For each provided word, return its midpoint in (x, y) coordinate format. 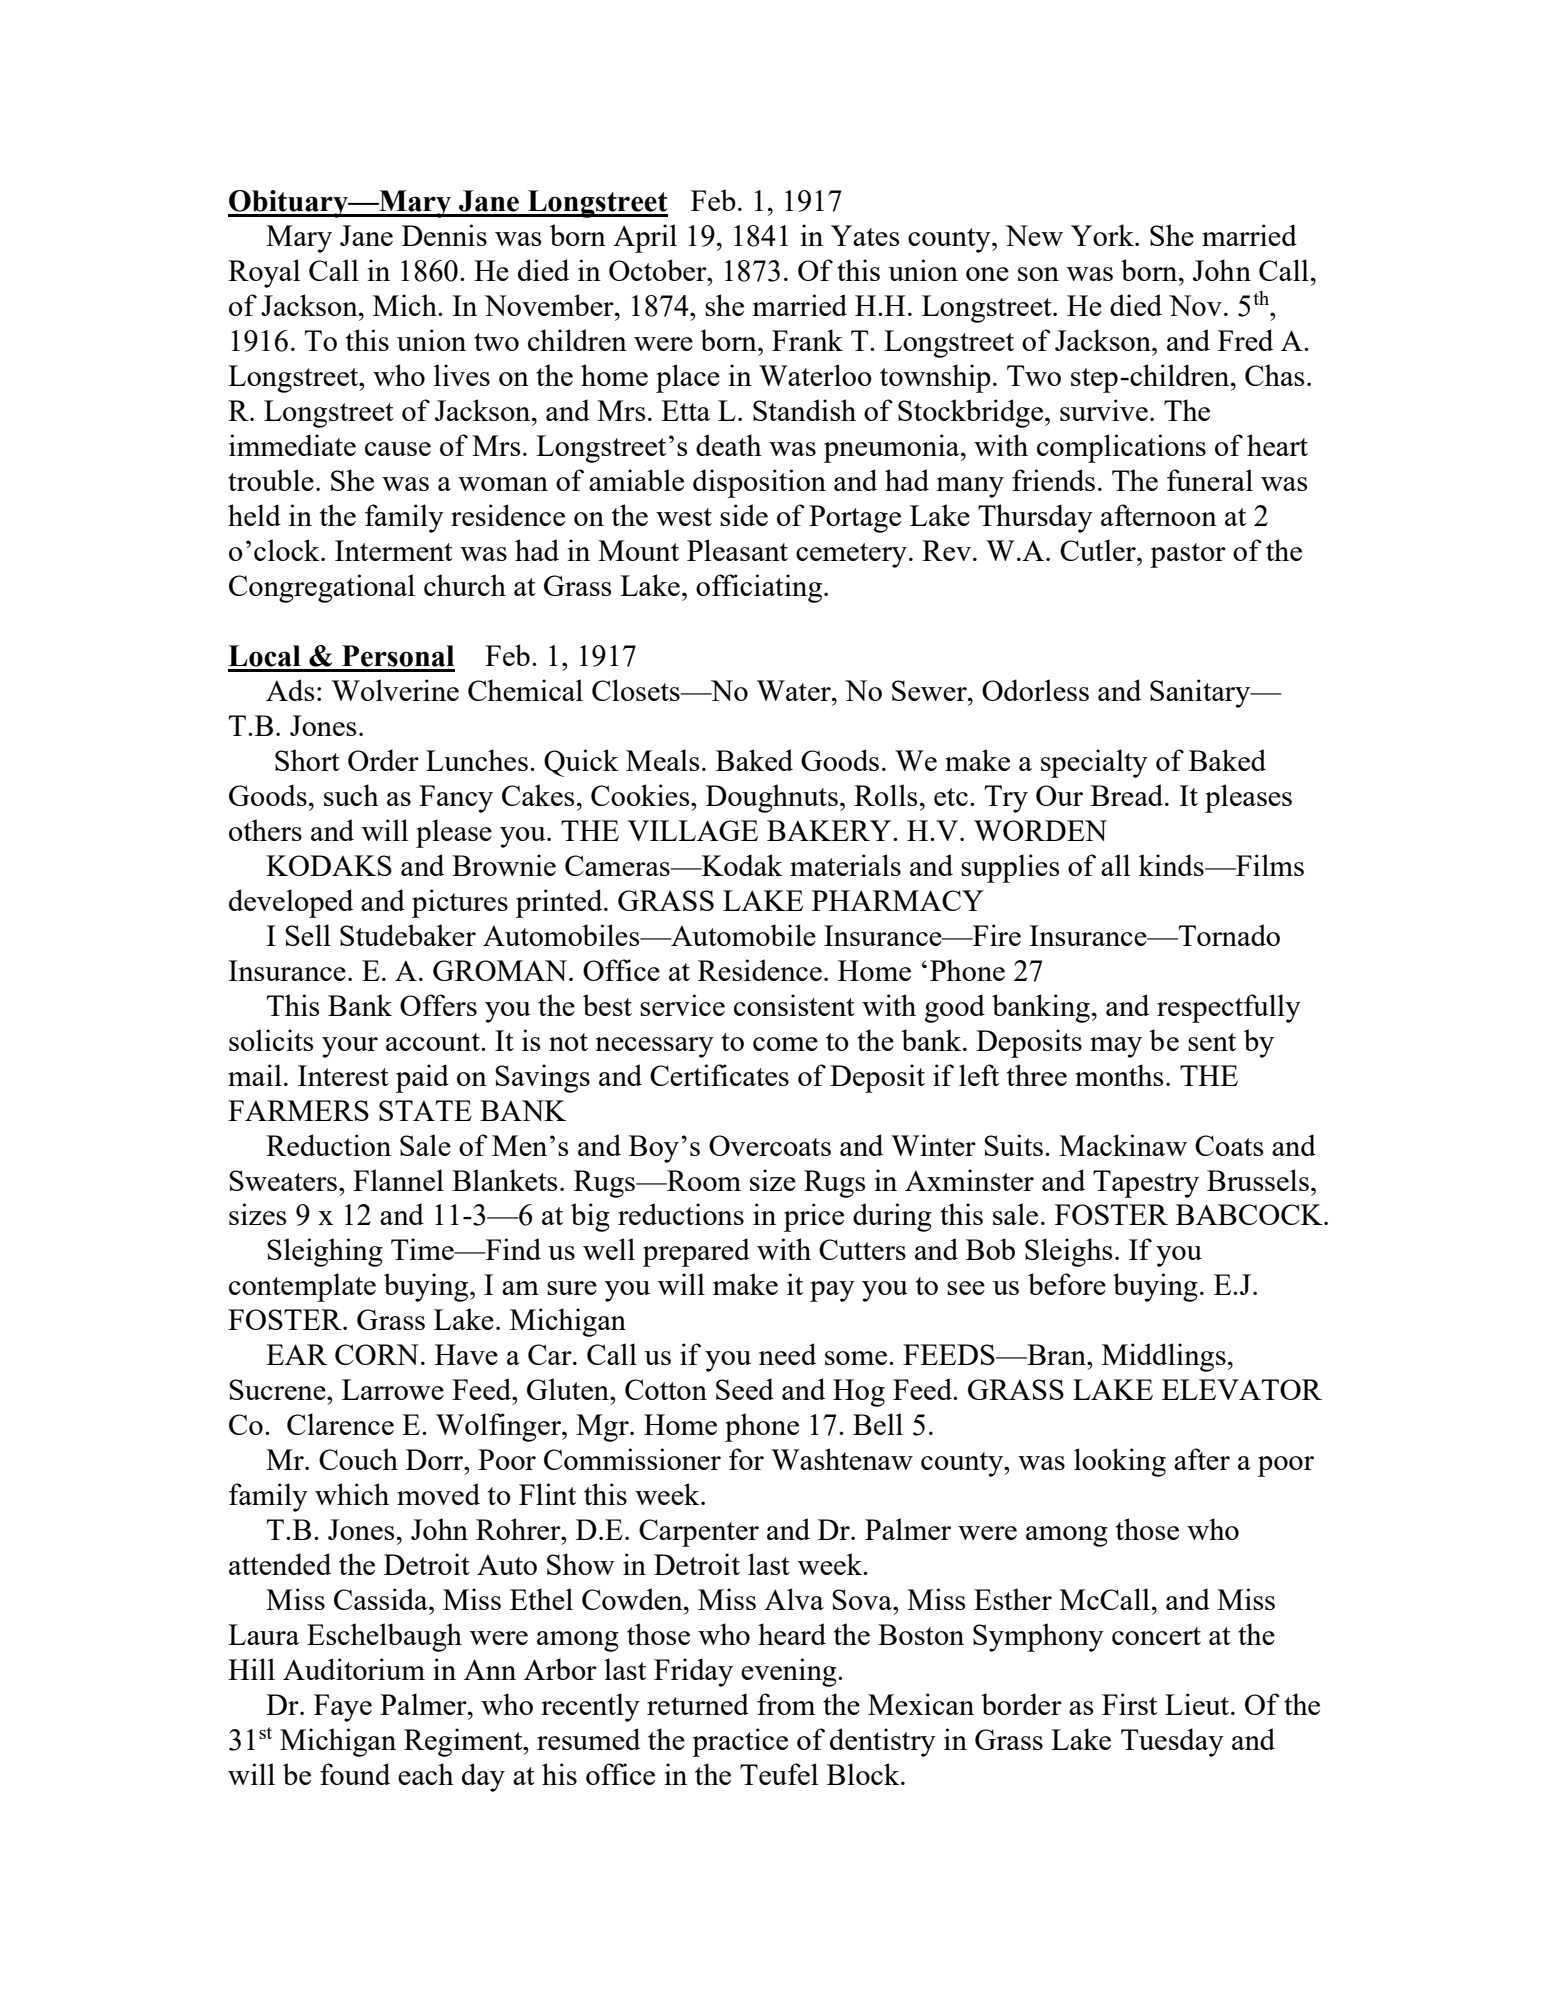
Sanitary (1201, 693)
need (787, 1354)
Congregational (322, 588)
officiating (759, 588)
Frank (807, 340)
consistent (794, 1005)
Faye (343, 1708)
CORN (377, 1354)
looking (1120, 1462)
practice (740, 1742)
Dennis (444, 235)
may (1116, 1047)
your (350, 1047)
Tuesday (1172, 1742)
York (1103, 235)
